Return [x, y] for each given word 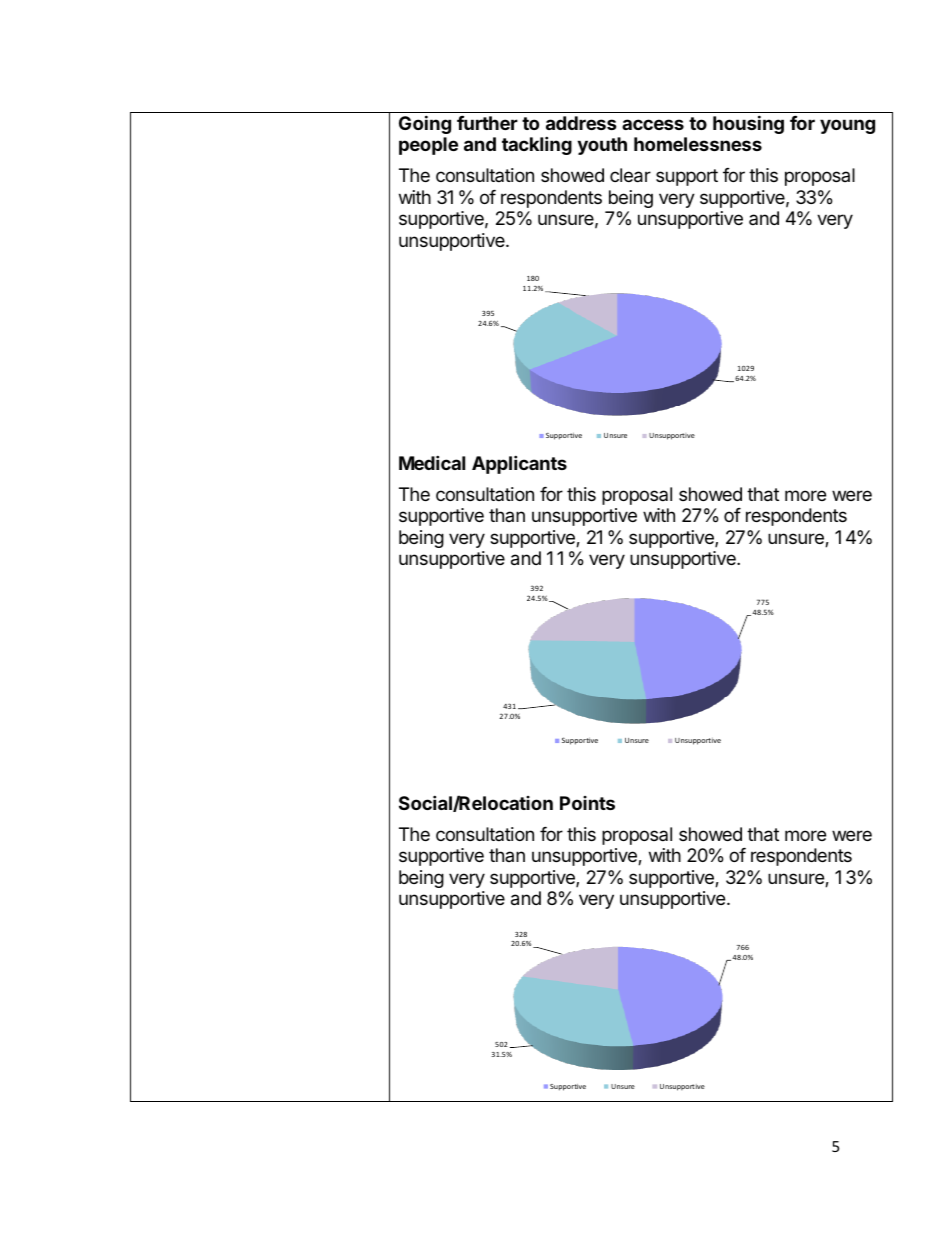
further [487, 123]
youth [602, 146]
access [653, 124]
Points [587, 803]
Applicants [519, 464]
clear [630, 175]
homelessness [698, 144]
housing [748, 124]
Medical [432, 462]
